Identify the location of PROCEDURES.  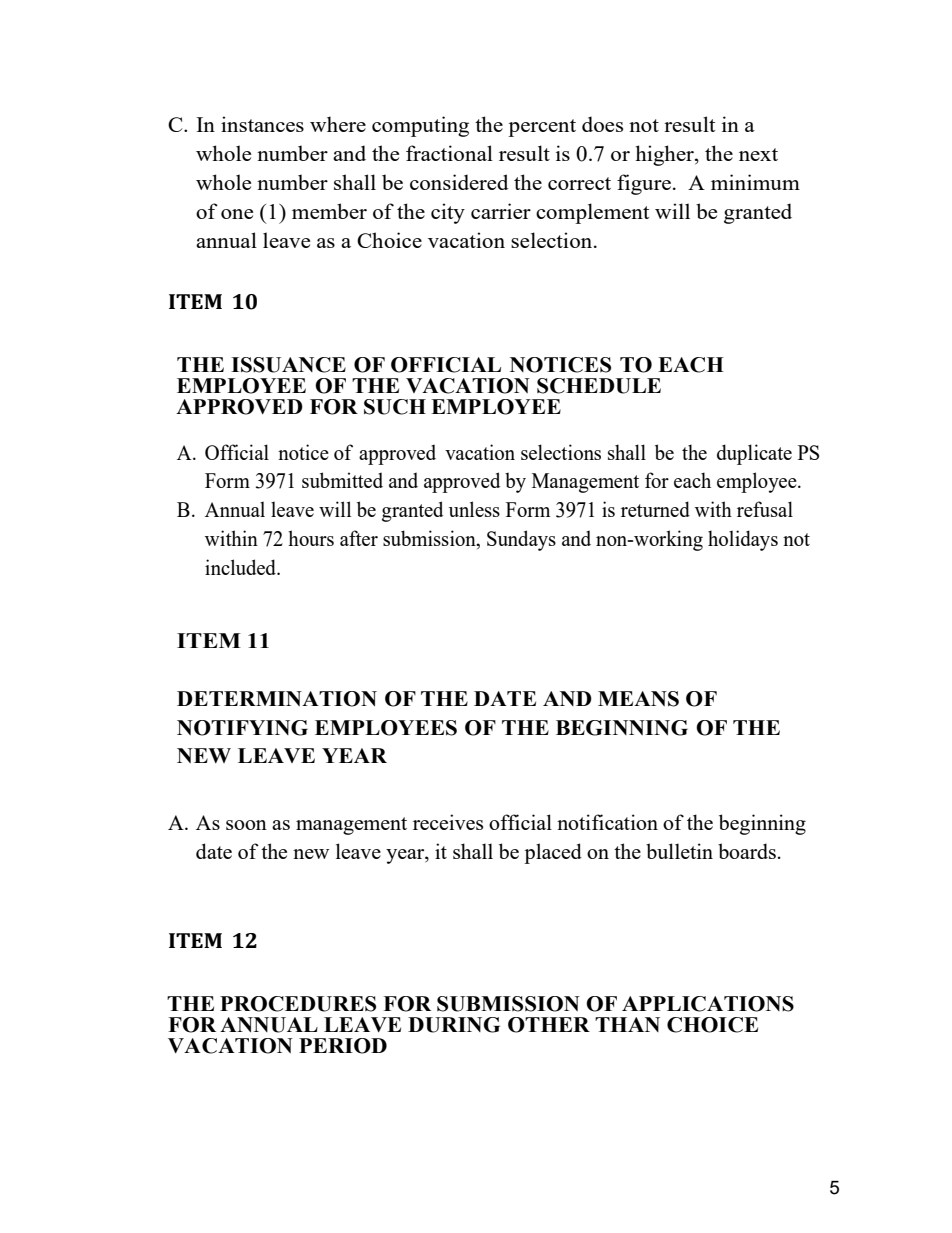
(298, 1004).
